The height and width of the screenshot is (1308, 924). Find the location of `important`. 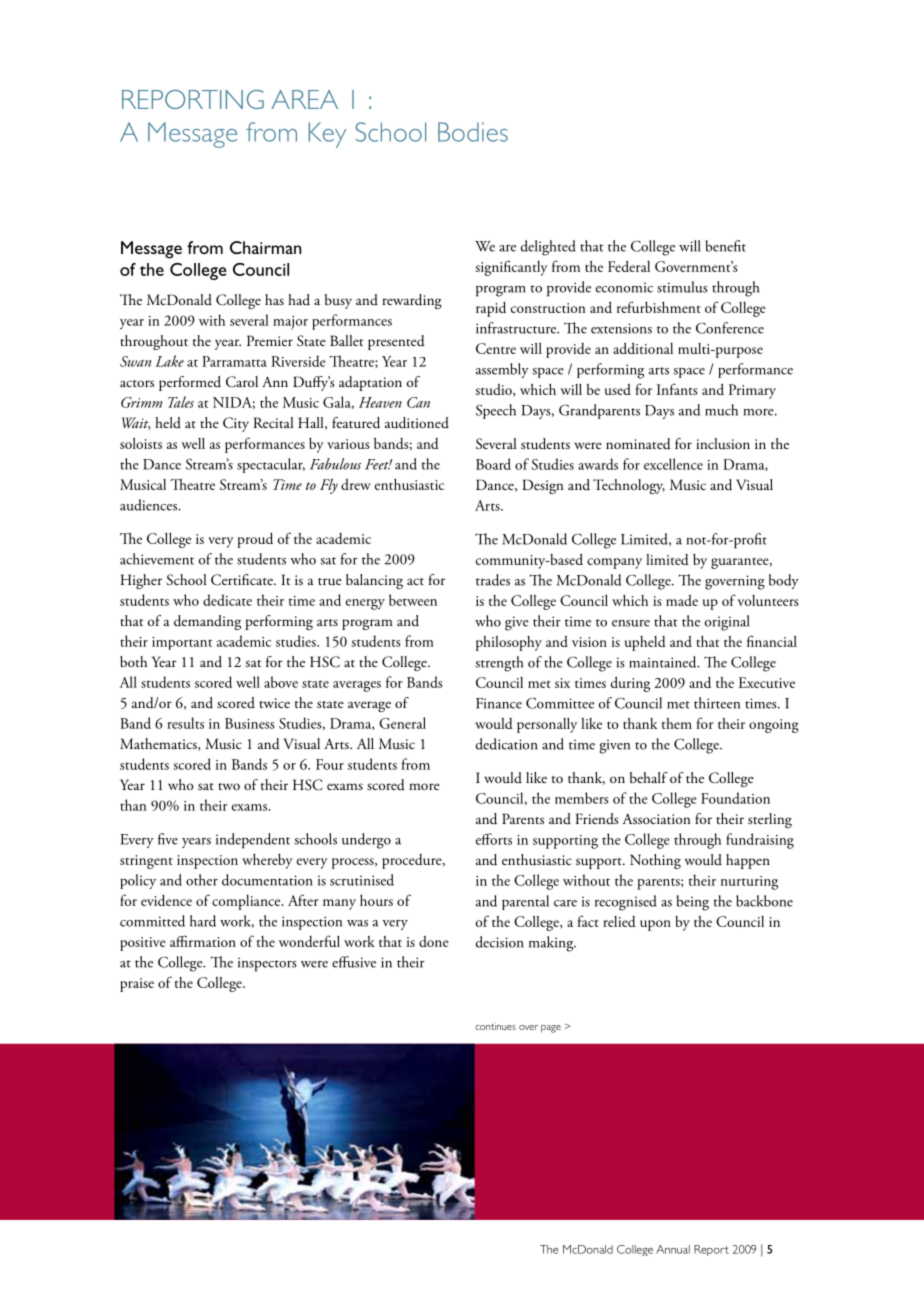

important is located at coordinates (182, 643).
